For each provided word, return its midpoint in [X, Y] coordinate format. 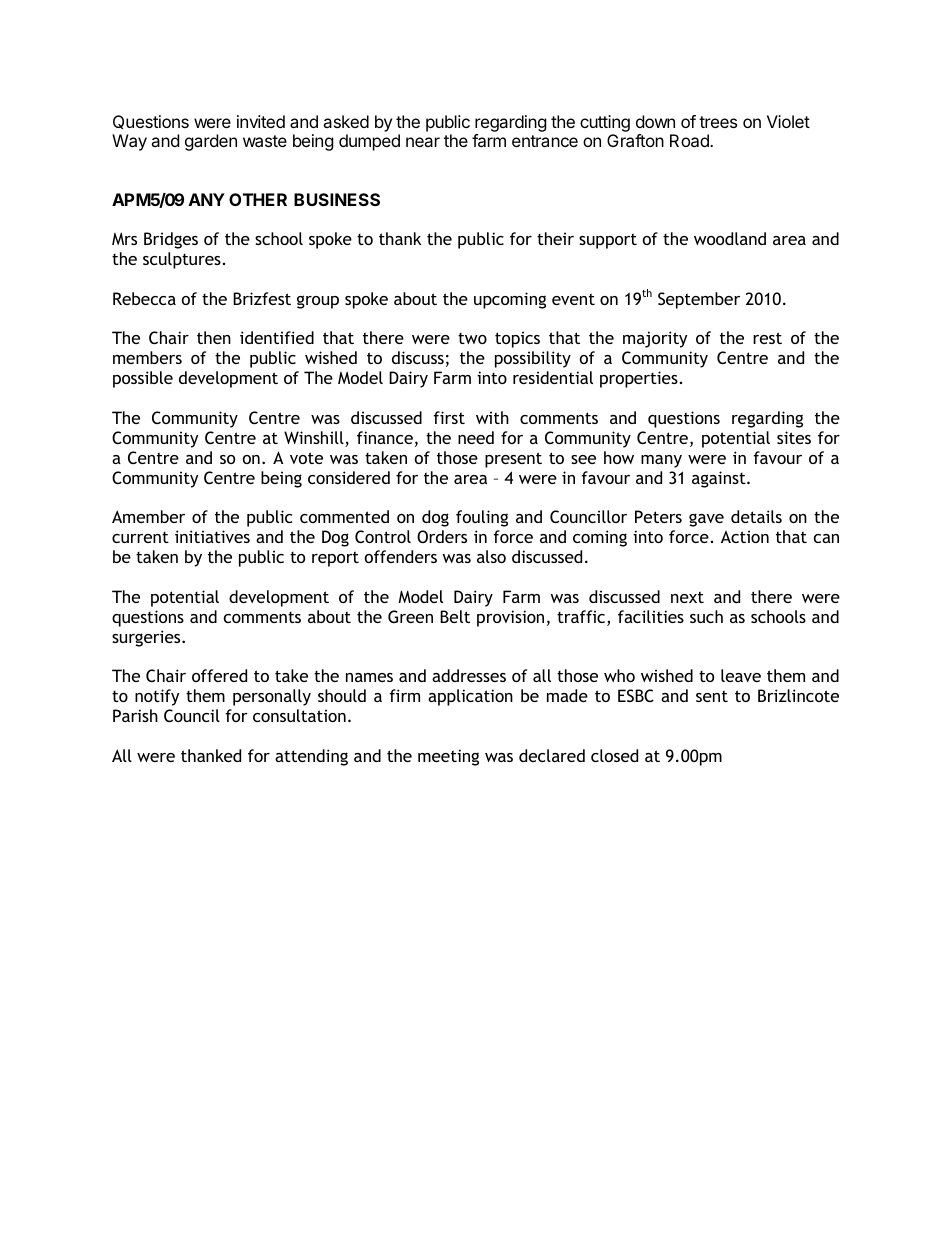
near [423, 142]
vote [306, 458]
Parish [135, 715]
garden [211, 142]
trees [718, 122]
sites [794, 437]
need [476, 437]
